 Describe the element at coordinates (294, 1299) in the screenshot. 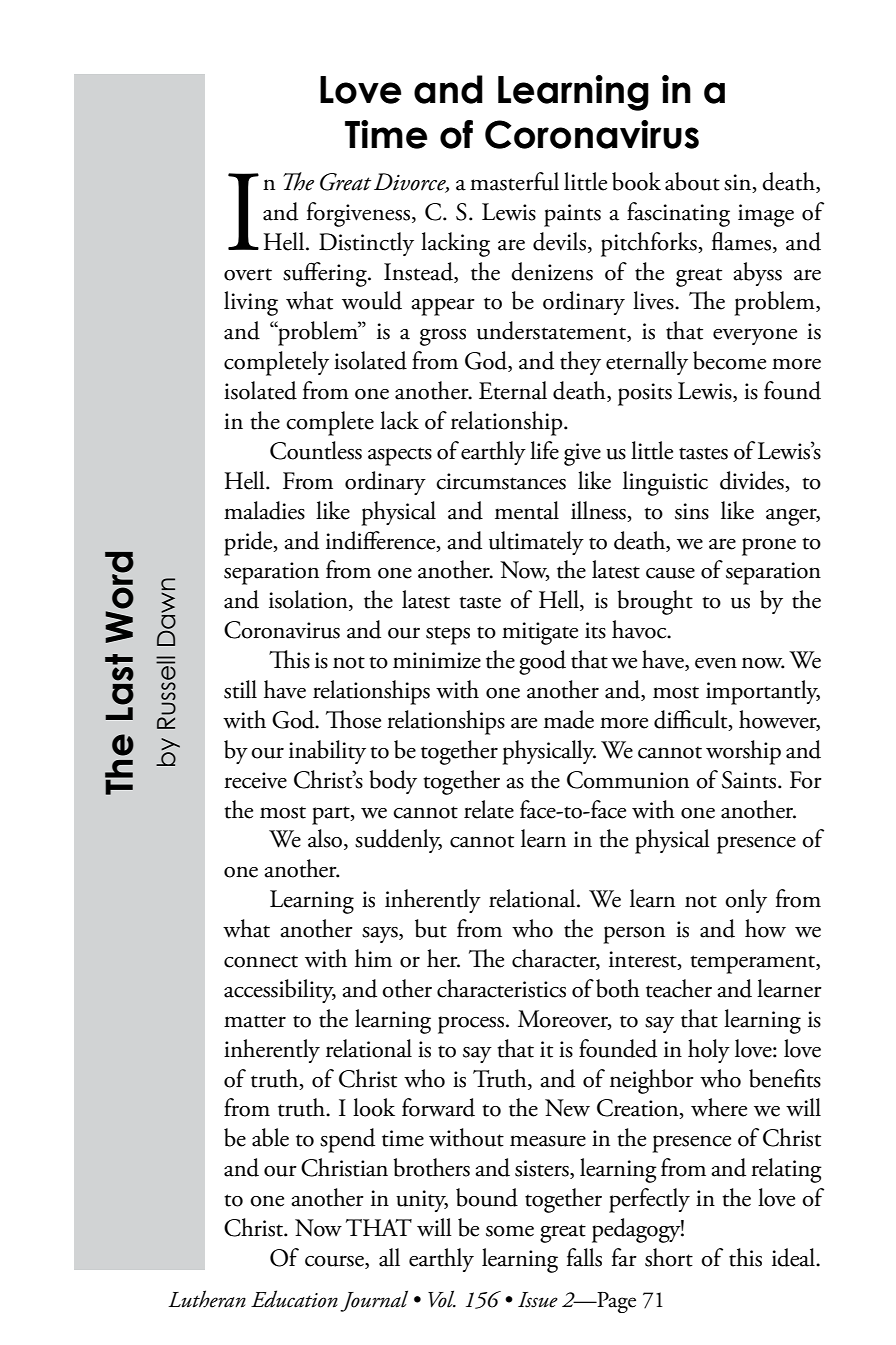

I see `Education` at that location.
